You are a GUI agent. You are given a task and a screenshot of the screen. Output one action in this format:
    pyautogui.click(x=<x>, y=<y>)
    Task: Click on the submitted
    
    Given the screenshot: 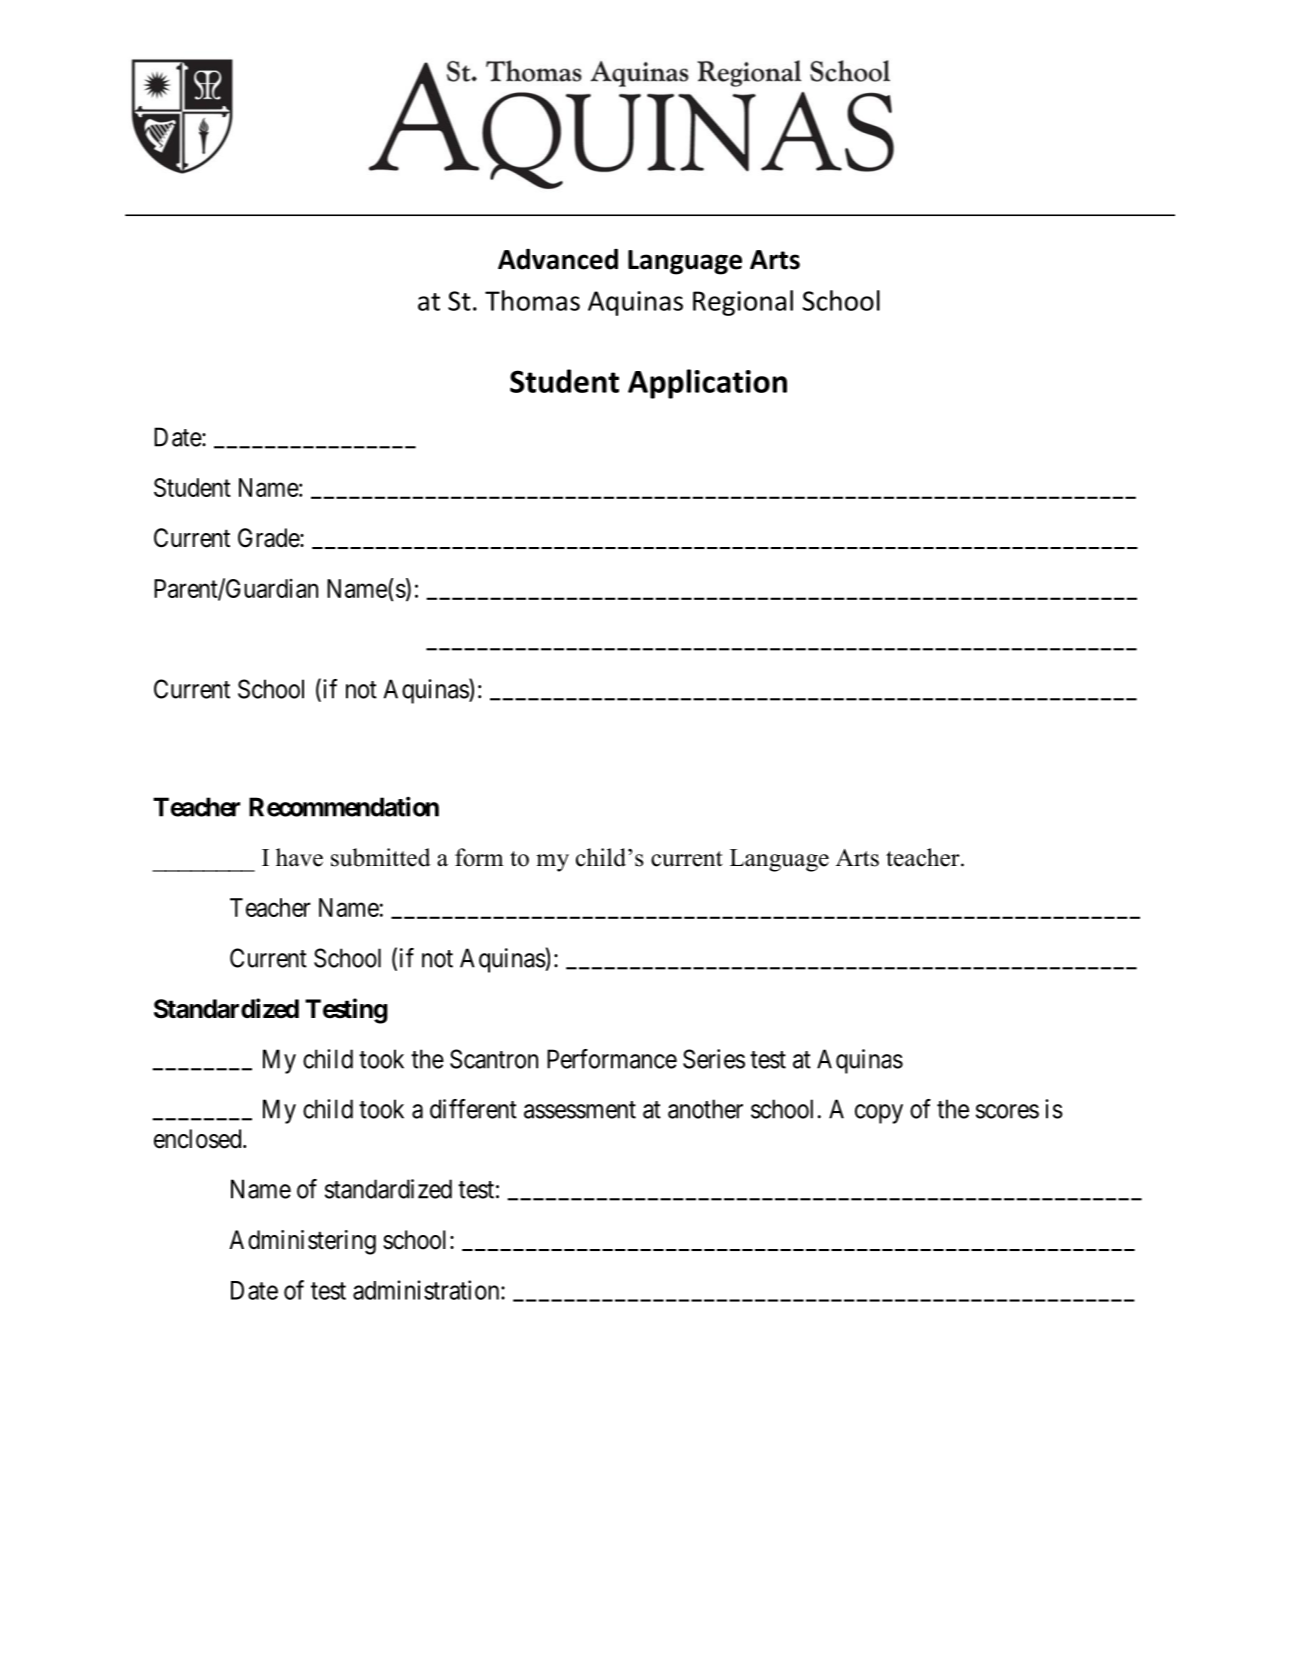 What is the action you would take?
    pyautogui.click(x=381, y=857)
